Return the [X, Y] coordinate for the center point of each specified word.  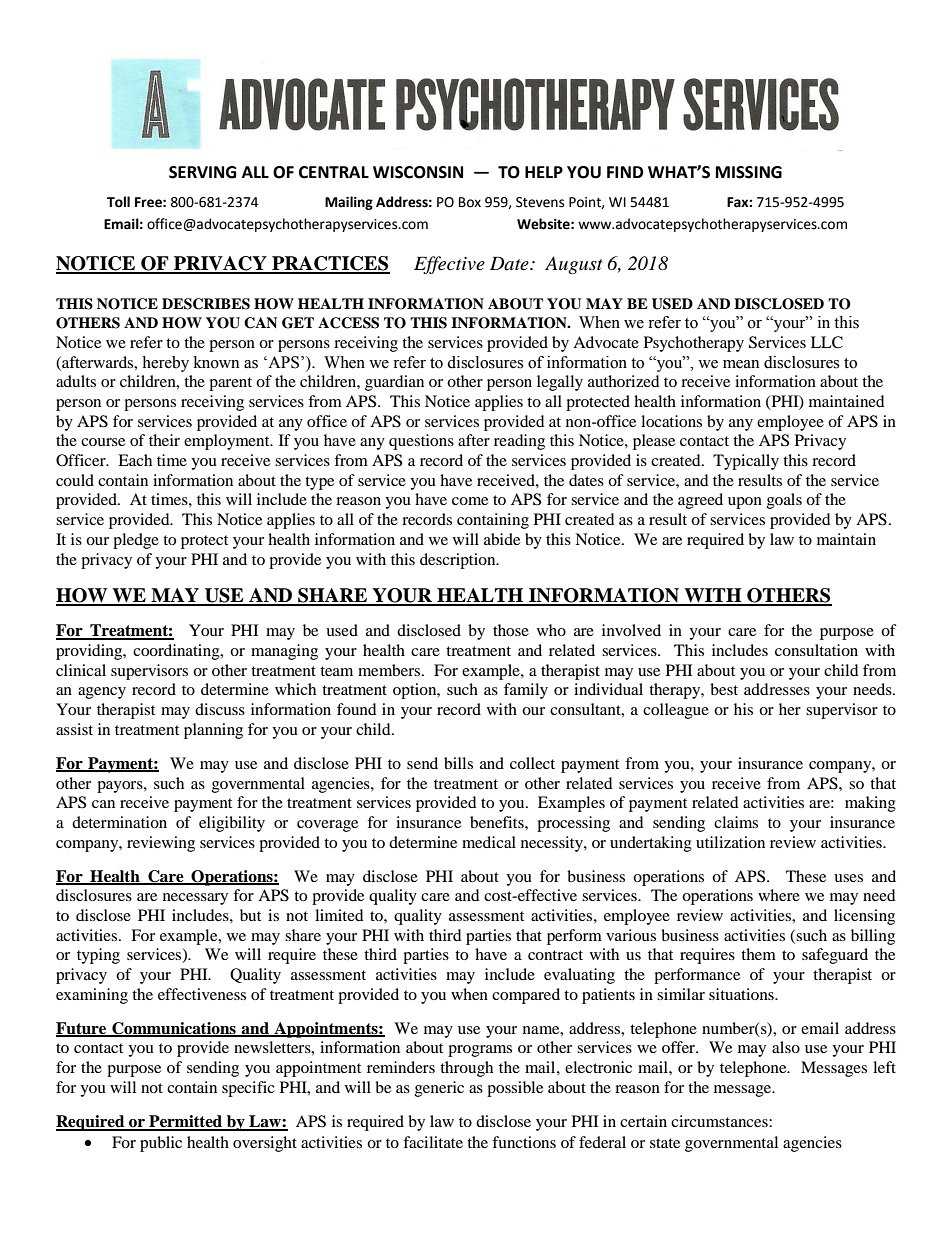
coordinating [177, 652]
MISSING [749, 172]
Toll [118, 202]
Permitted [186, 1122]
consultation [816, 650]
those [511, 630]
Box [470, 202]
